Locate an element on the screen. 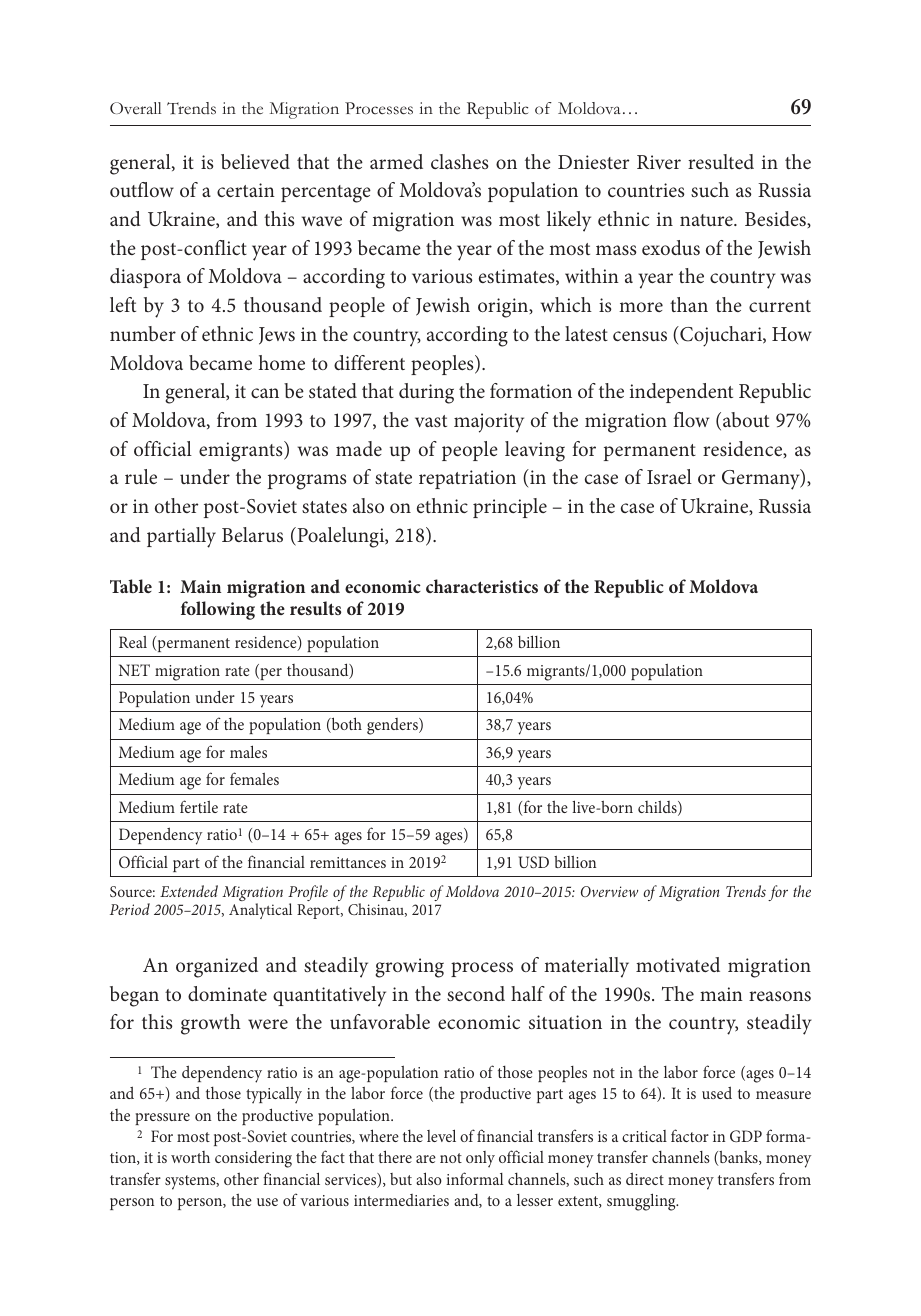  GDP is located at coordinates (746, 1136).
